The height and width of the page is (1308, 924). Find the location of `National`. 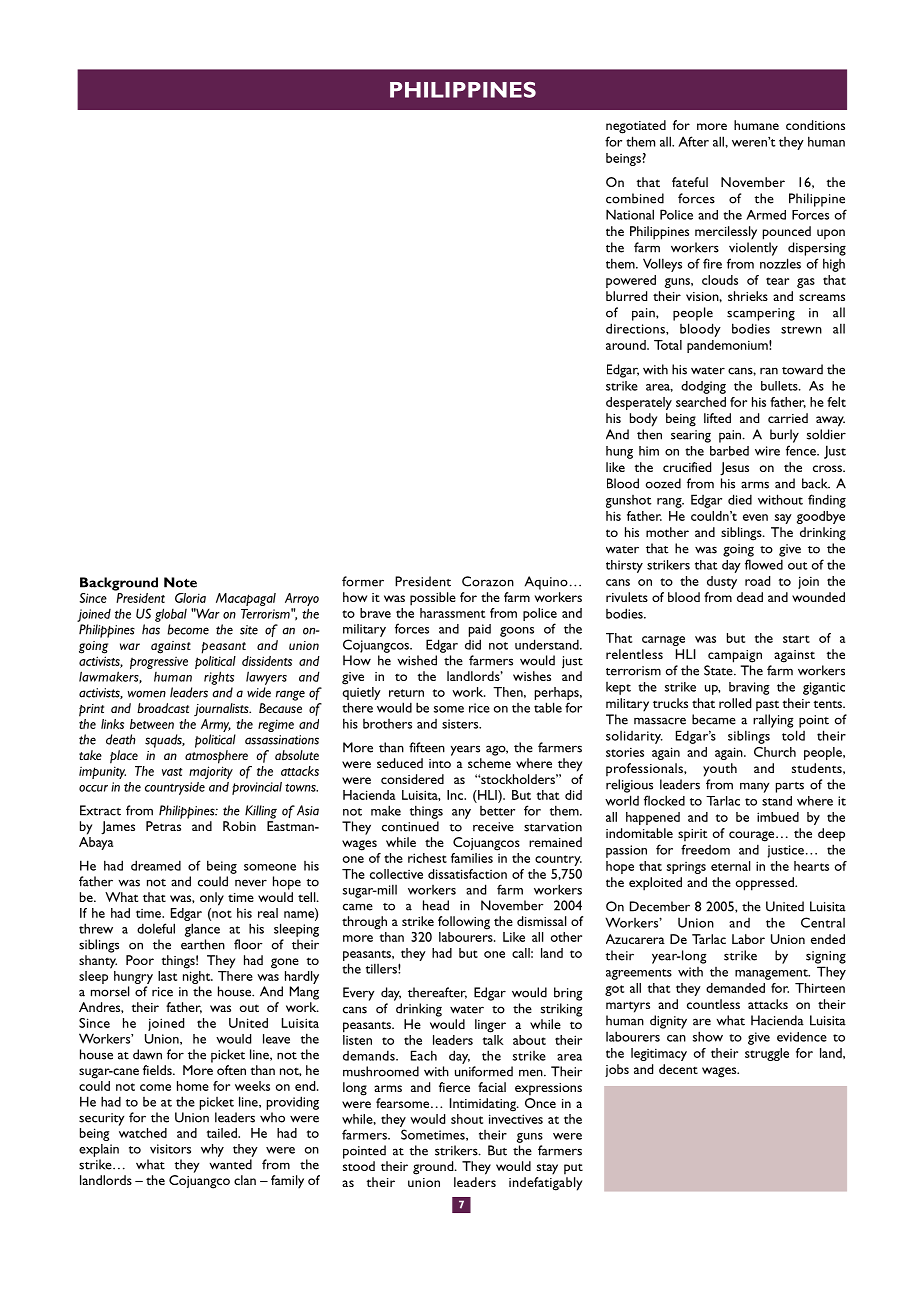

National is located at coordinates (630, 214).
